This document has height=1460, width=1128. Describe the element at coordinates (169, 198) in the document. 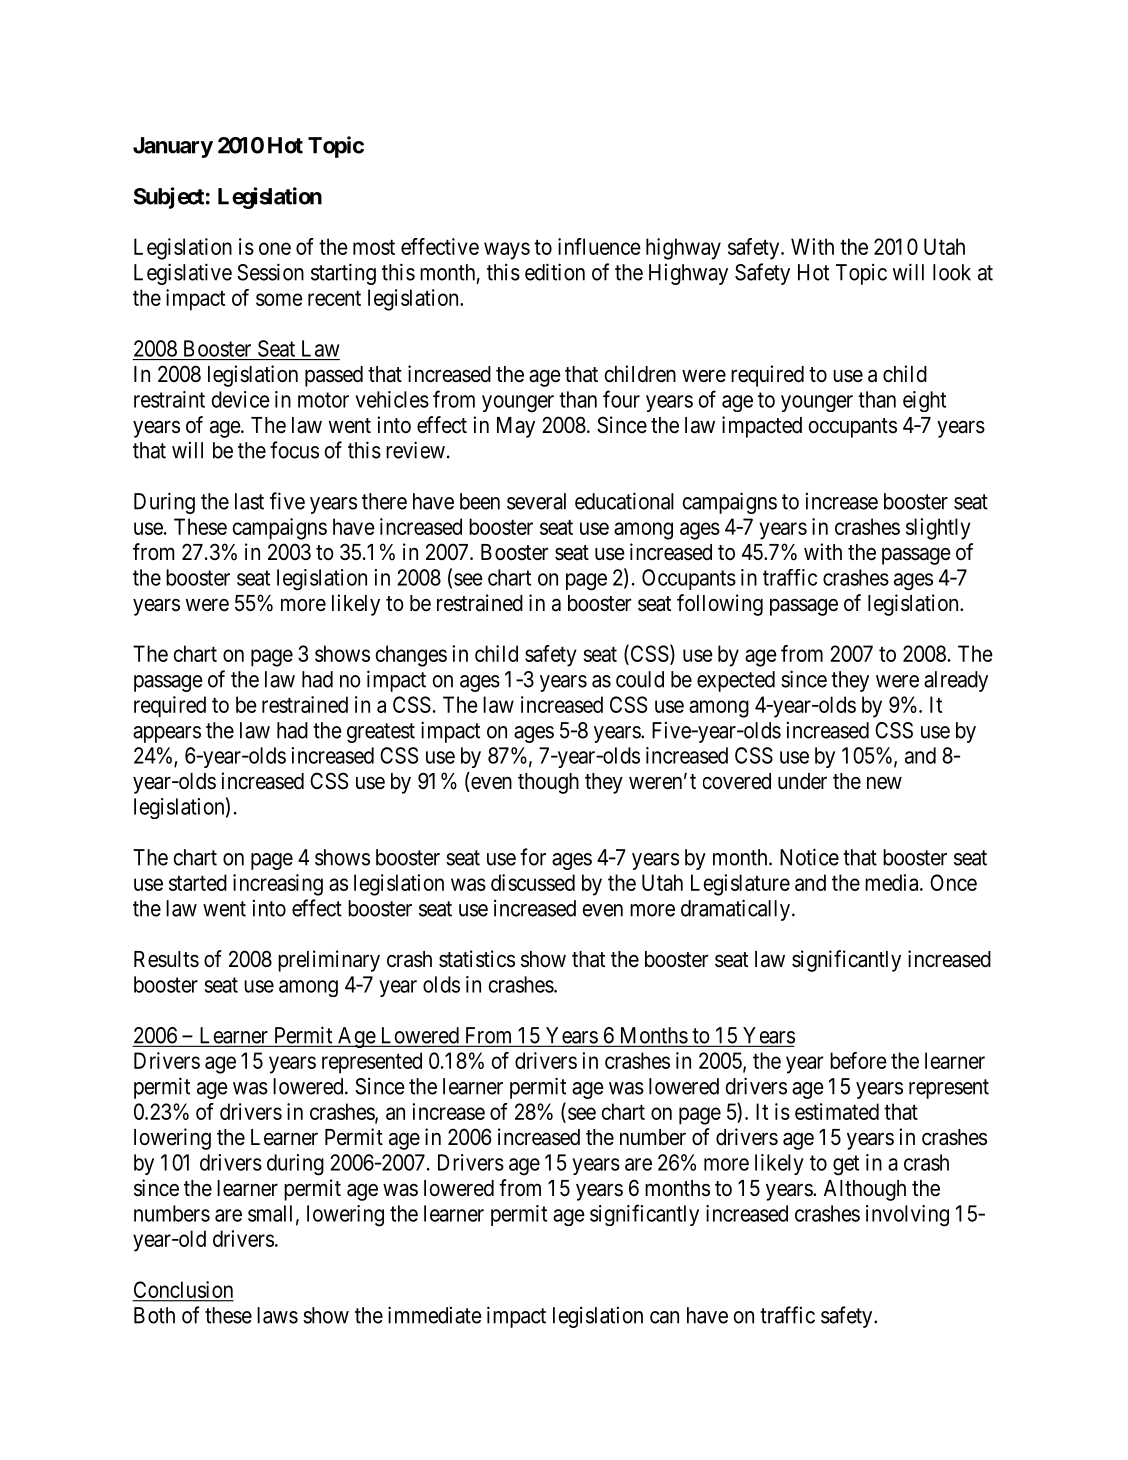

I see `Subject` at that location.
